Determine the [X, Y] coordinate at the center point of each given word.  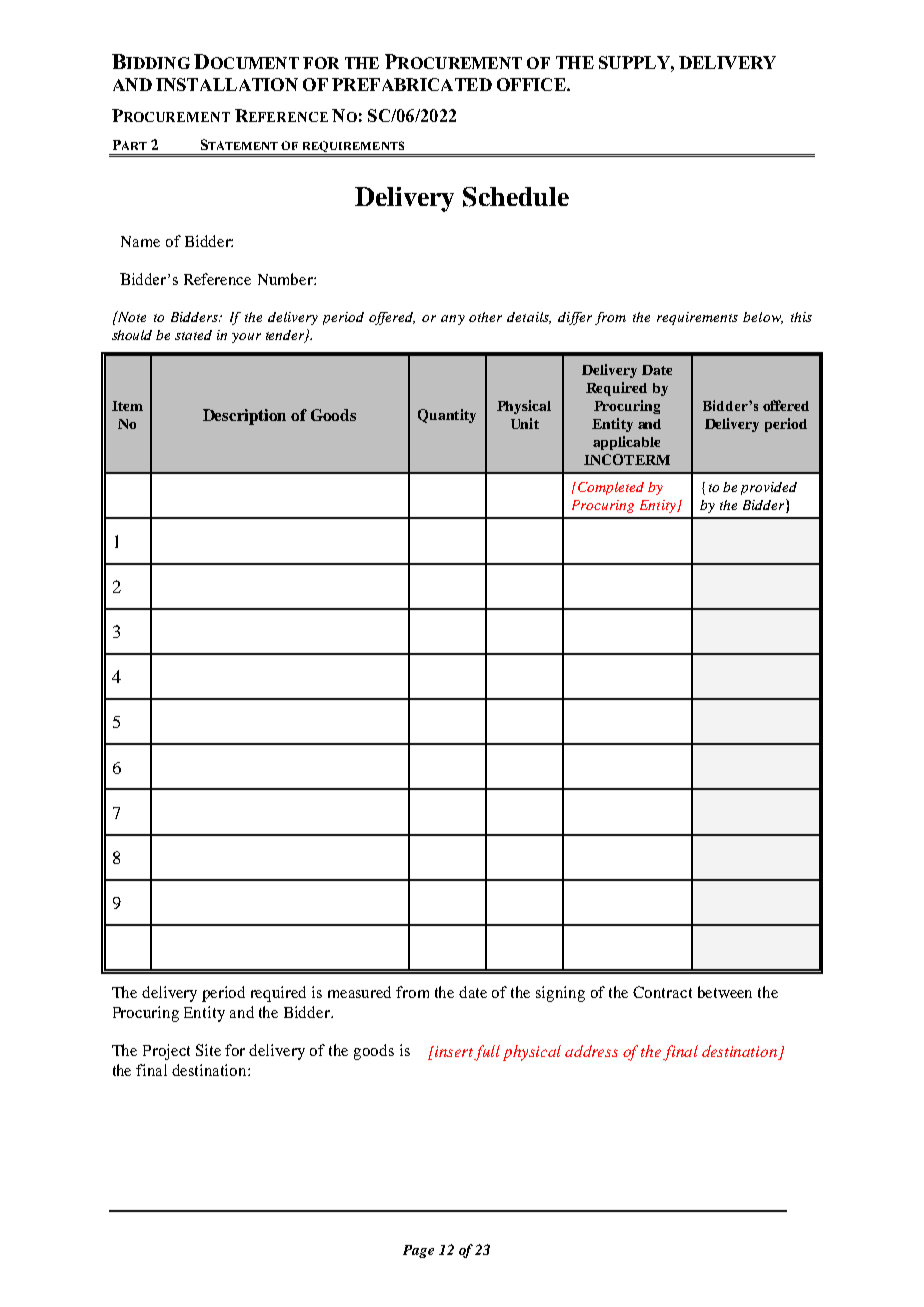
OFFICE [532, 84]
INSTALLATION [227, 84]
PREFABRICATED [412, 84]
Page [418, 1251]
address [591, 1051]
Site [208, 1050]
